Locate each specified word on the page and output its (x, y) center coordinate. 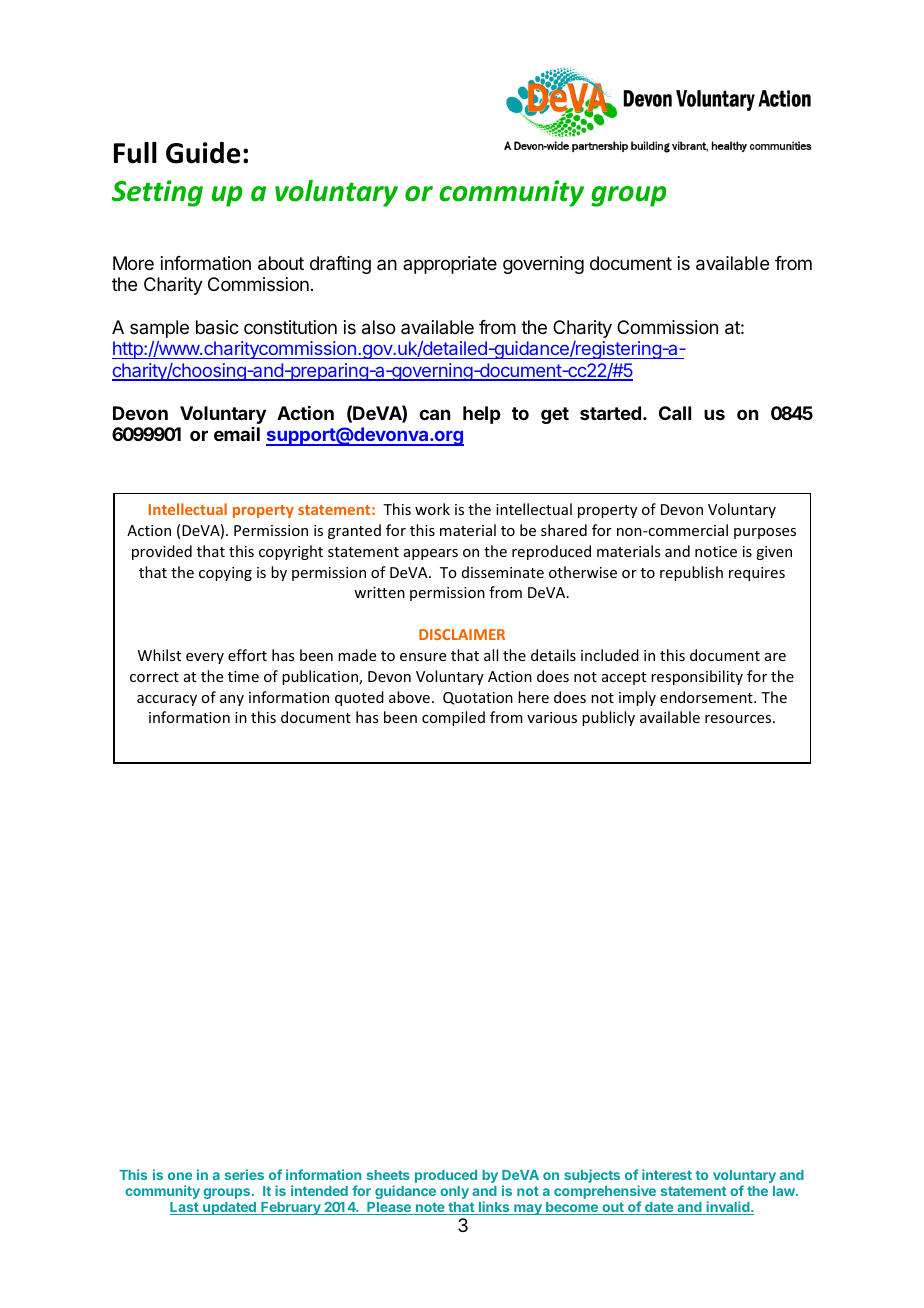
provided (162, 552)
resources (739, 719)
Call (675, 413)
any (232, 700)
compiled (453, 718)
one (180, 1176)
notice (716, 551)
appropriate (450, 265)
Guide (203, 153)
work (432, 509)
